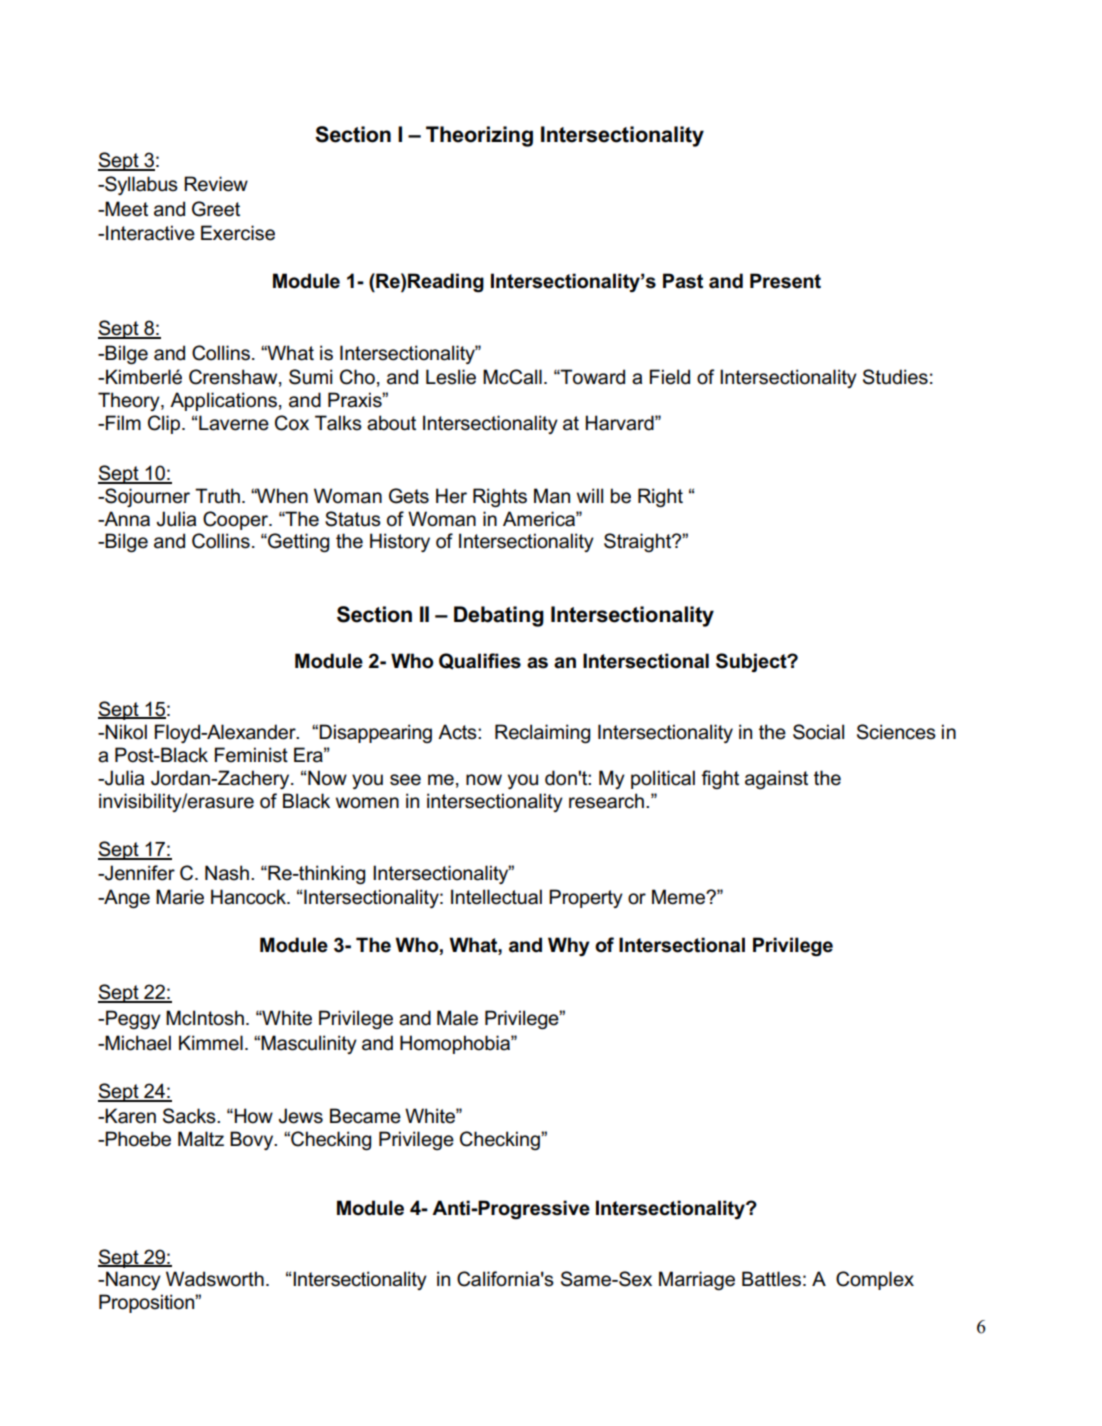  What do you see at coordinates (697, 1281) in the page?
I see `Marriage` at bounding box center [697, 1281].
